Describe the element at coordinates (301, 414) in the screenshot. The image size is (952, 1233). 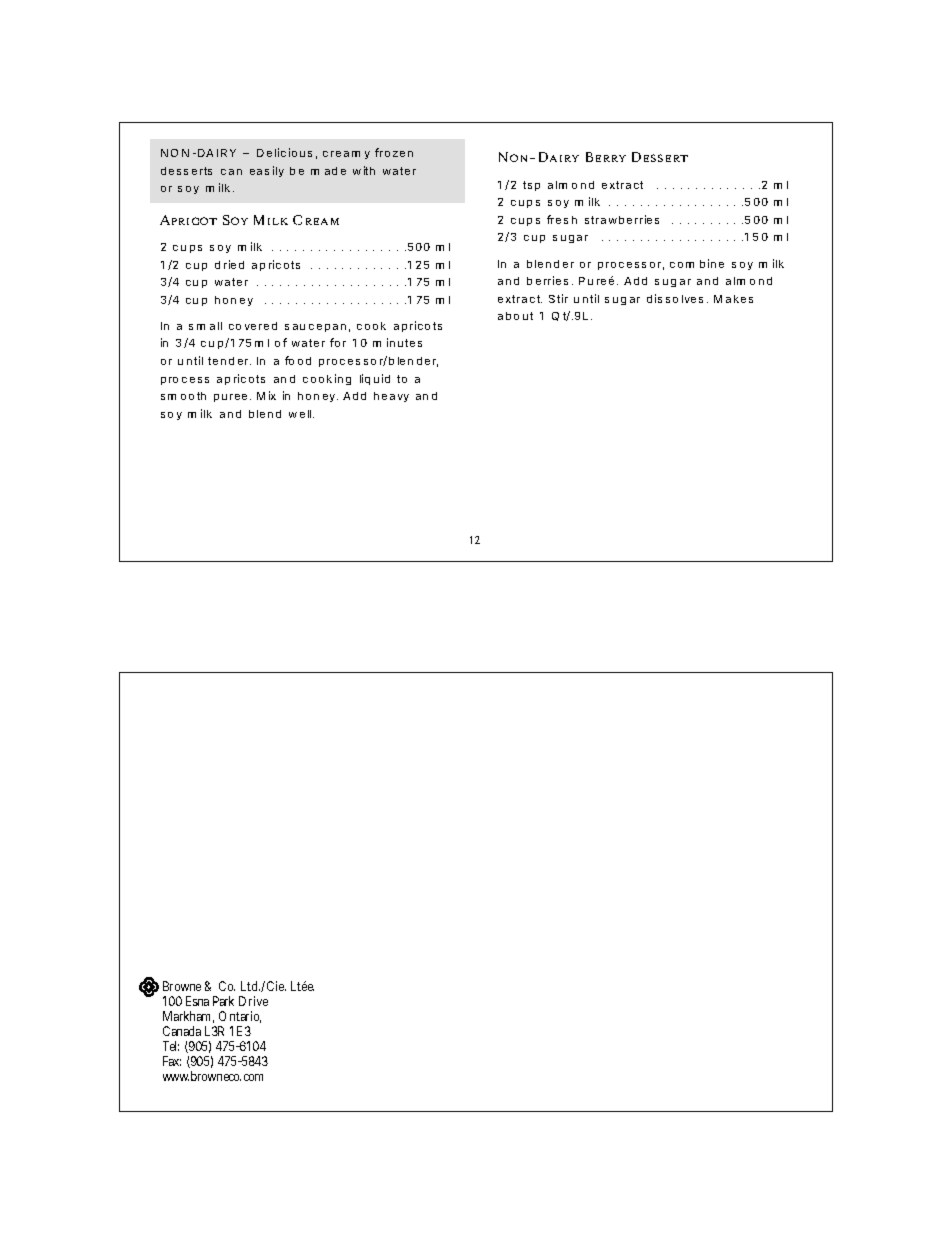
I see `well` at that location.
